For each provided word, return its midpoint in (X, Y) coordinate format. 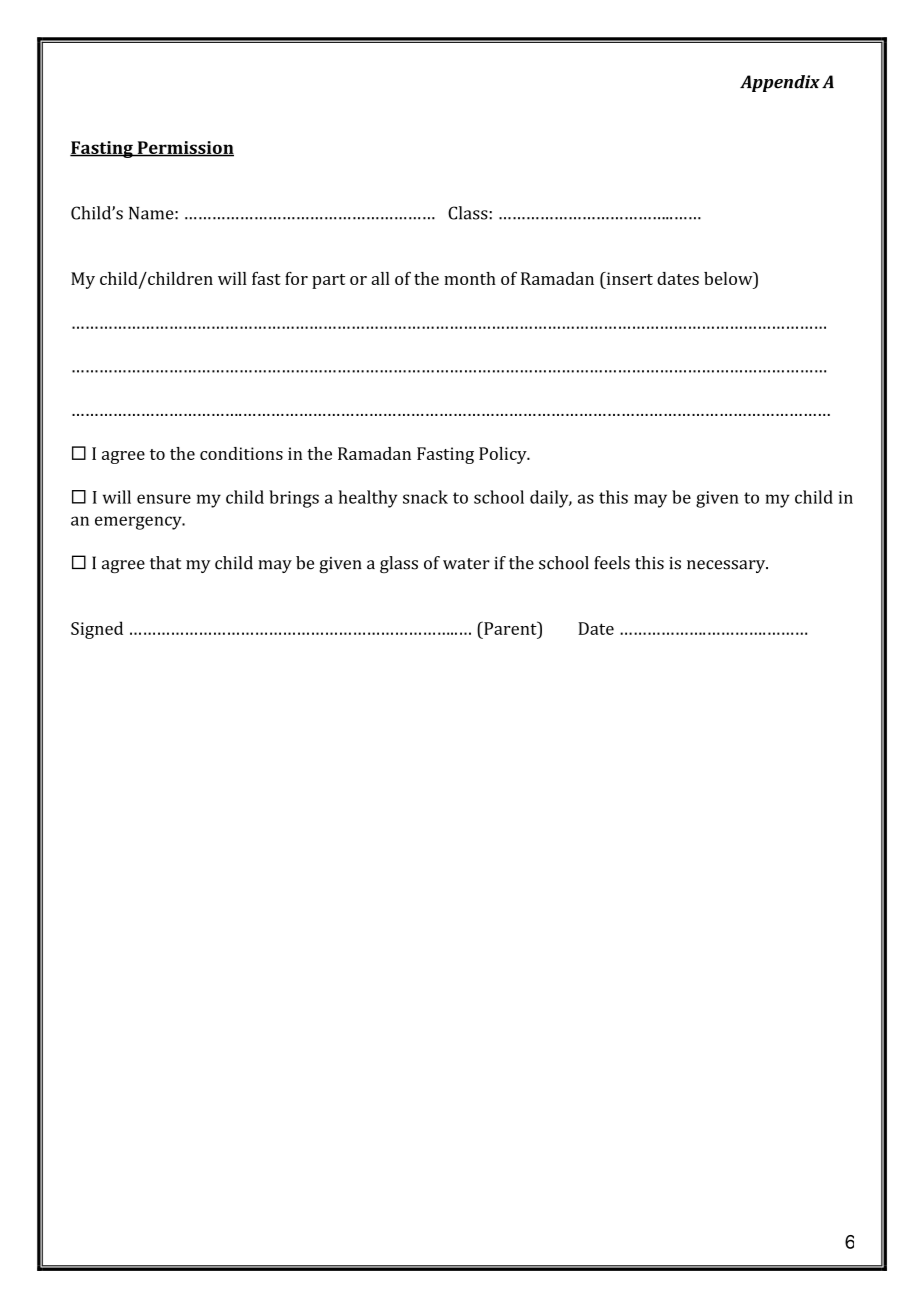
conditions (241, 453)
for (296, 278)
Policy (504, 455)
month (470, 278)
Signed (97, 630)
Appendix (780, 83)
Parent (510, 628)
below (729, 278)
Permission (184, 148)
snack (425, 497)
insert (628, 278)
